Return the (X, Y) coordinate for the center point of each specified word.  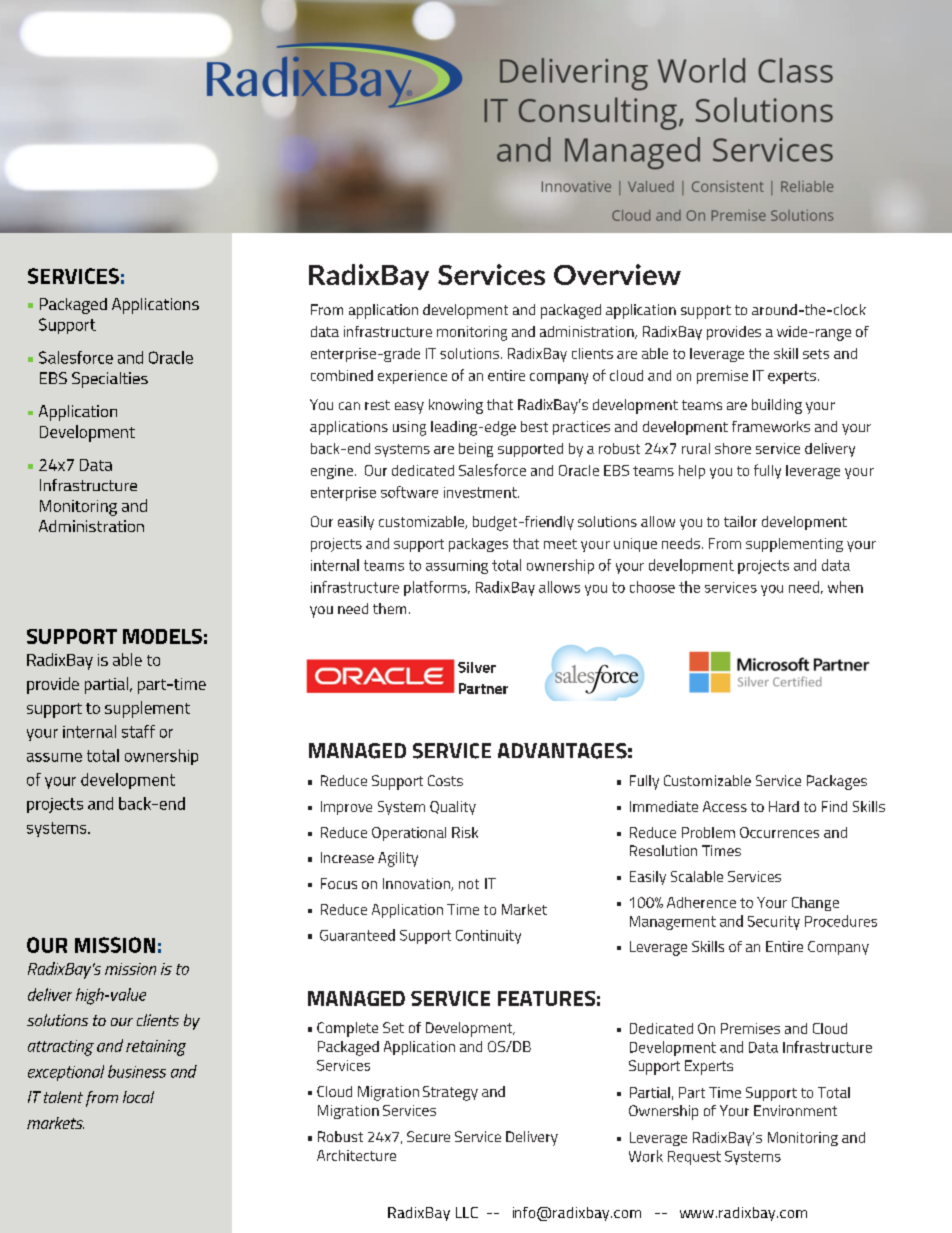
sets (816, 354)
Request (694, 1158)
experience (412, 377)
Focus (339, 883)
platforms (436, 588)
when (845, 587)
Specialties (110, 380)
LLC (467, 1212)
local (138, 1097)
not (469, 884)
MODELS (162, 636)
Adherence (701, 902)
